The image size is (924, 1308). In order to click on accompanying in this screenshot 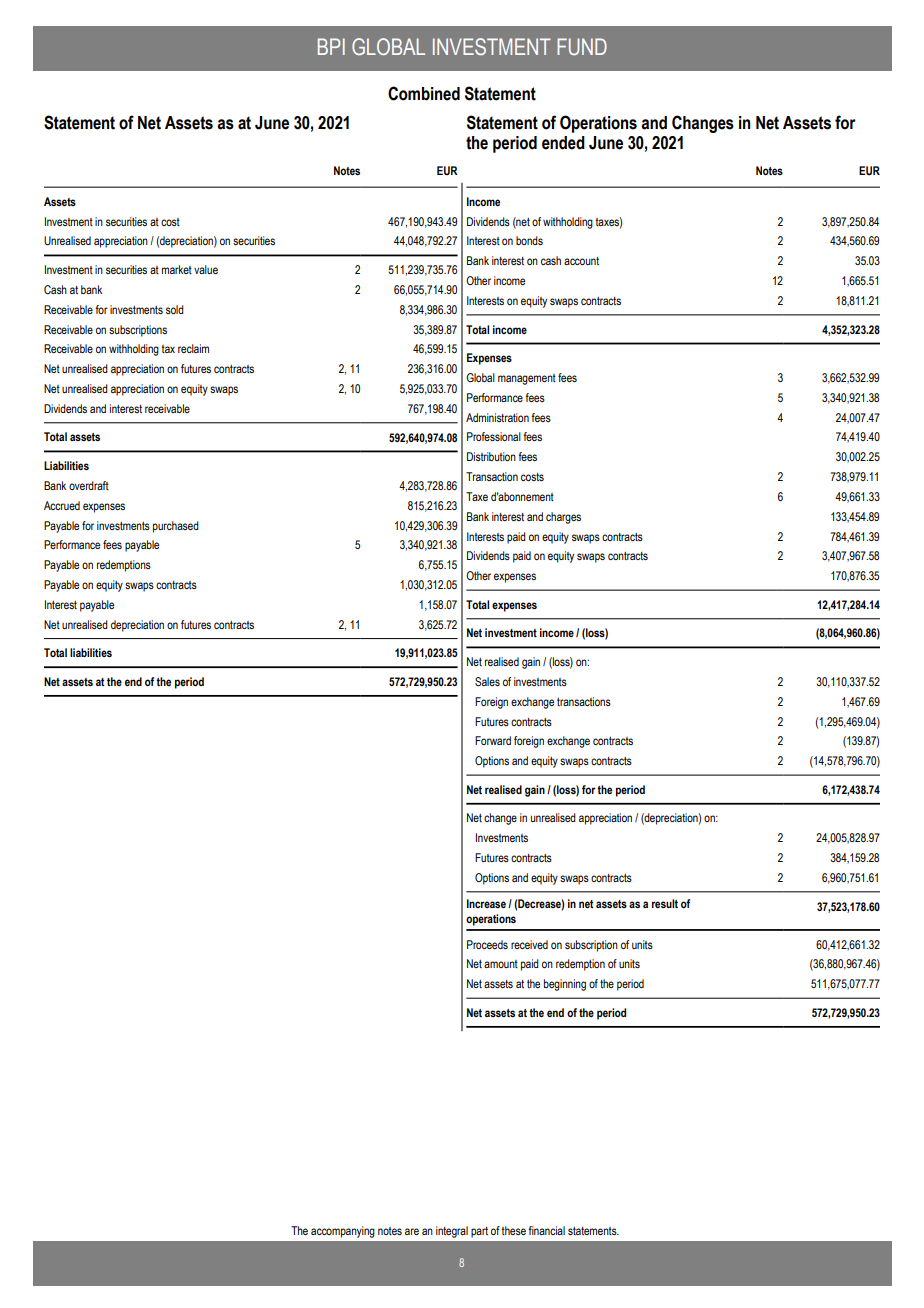, I will do `click(343, 1232)`.
